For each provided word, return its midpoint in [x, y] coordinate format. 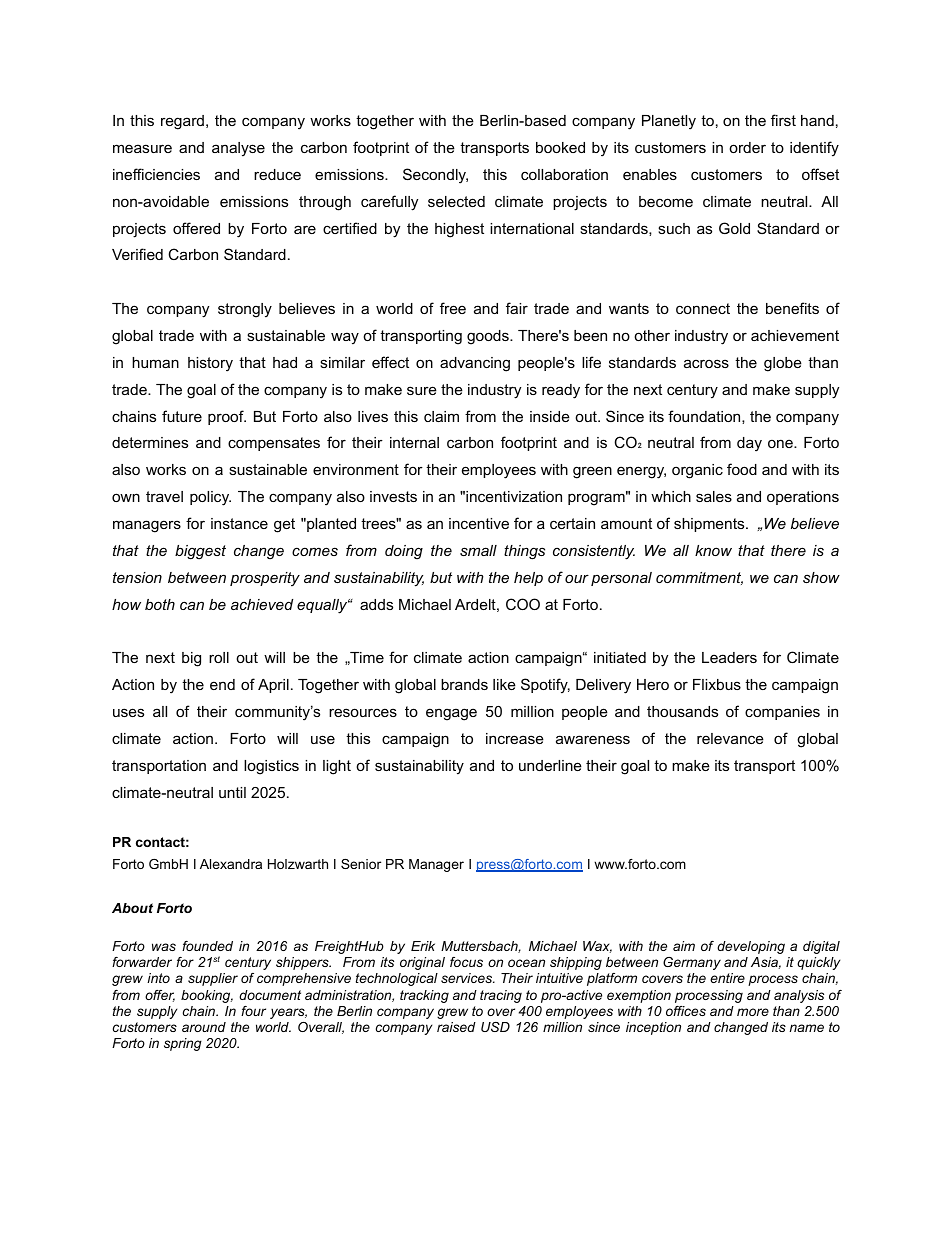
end [222, 684]
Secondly [435, 176]
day [749, 444]
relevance [730, 738]
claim [441, 416]
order [747, 147]
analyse [238, 149]
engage [451, 714]
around [204, 1027]
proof [227, 417]
